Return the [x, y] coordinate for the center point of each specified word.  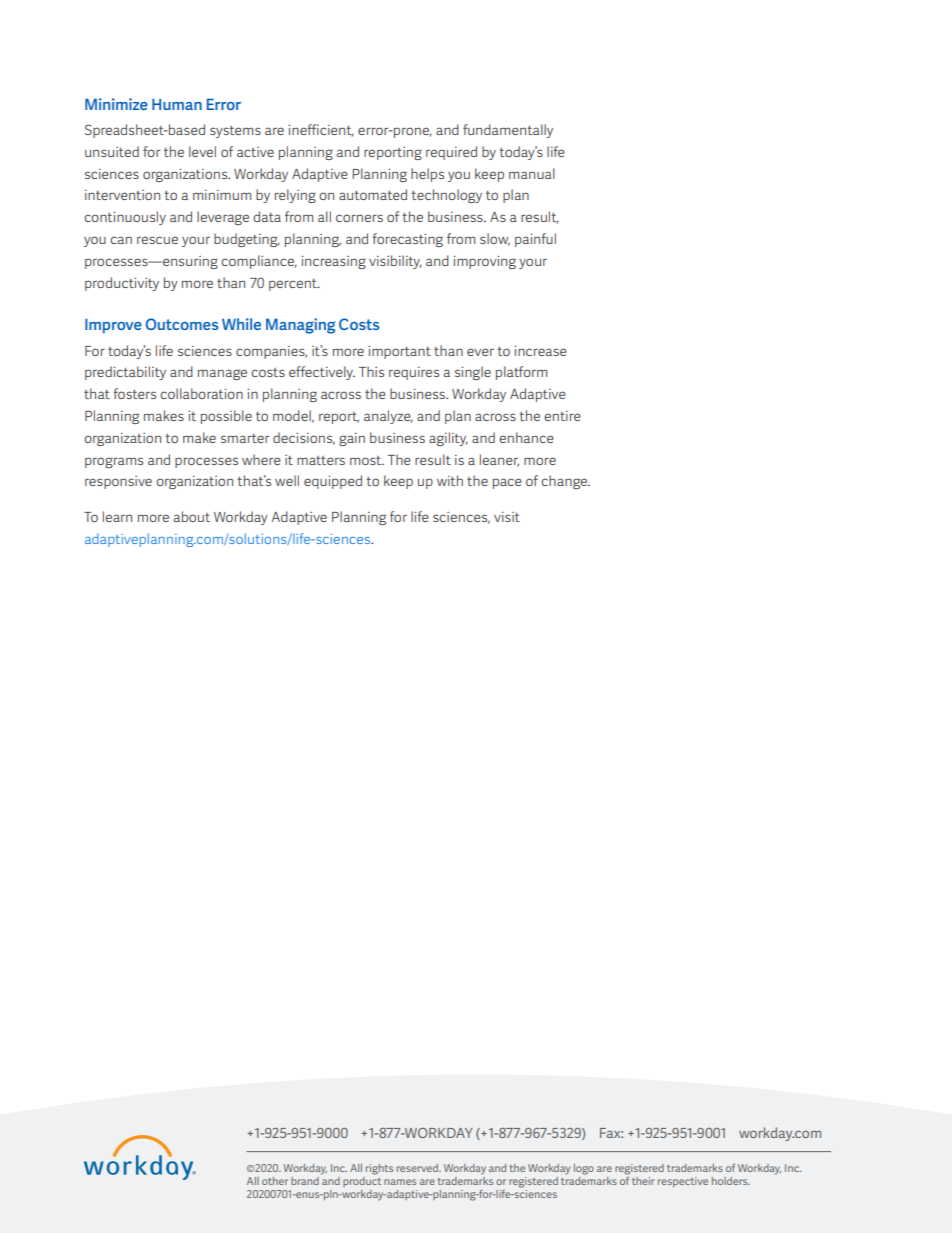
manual [532, 173]
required [451, 153]
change [565, 482]
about [192, 516]
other [275, 1181]
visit [507, 517]
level [202, 151]
